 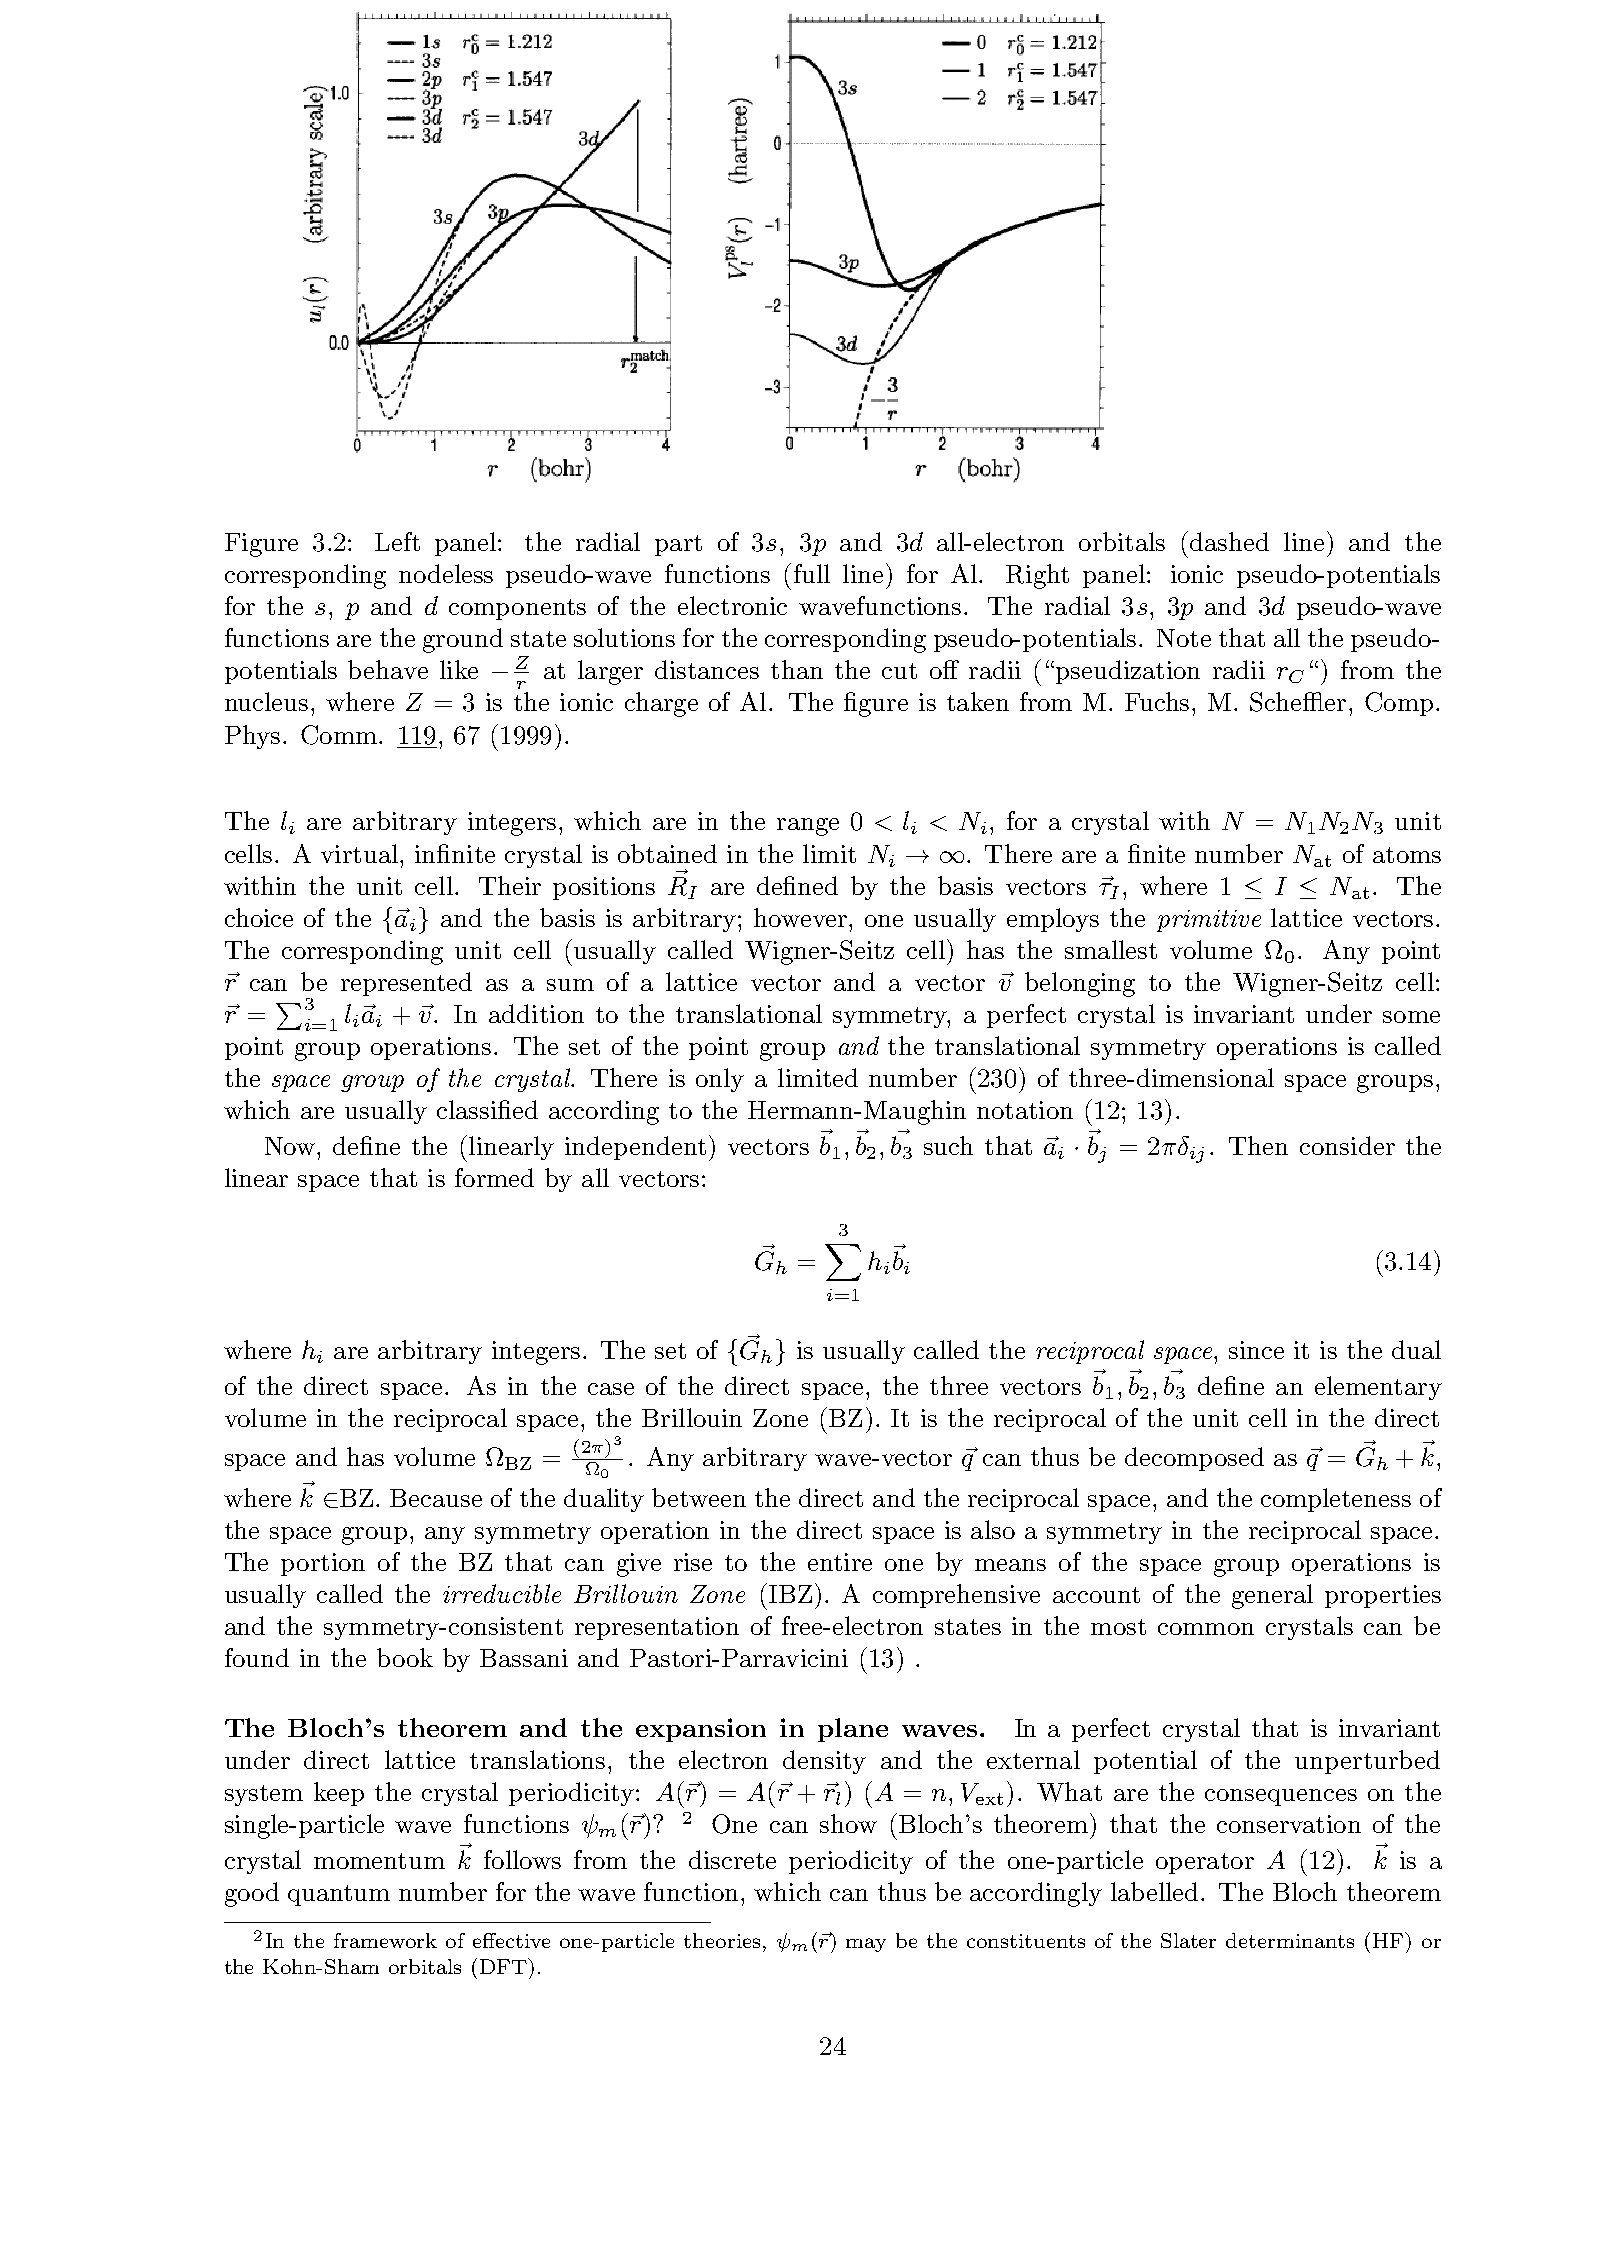 I want to click on dashed, so click(x=1229, y=541).
